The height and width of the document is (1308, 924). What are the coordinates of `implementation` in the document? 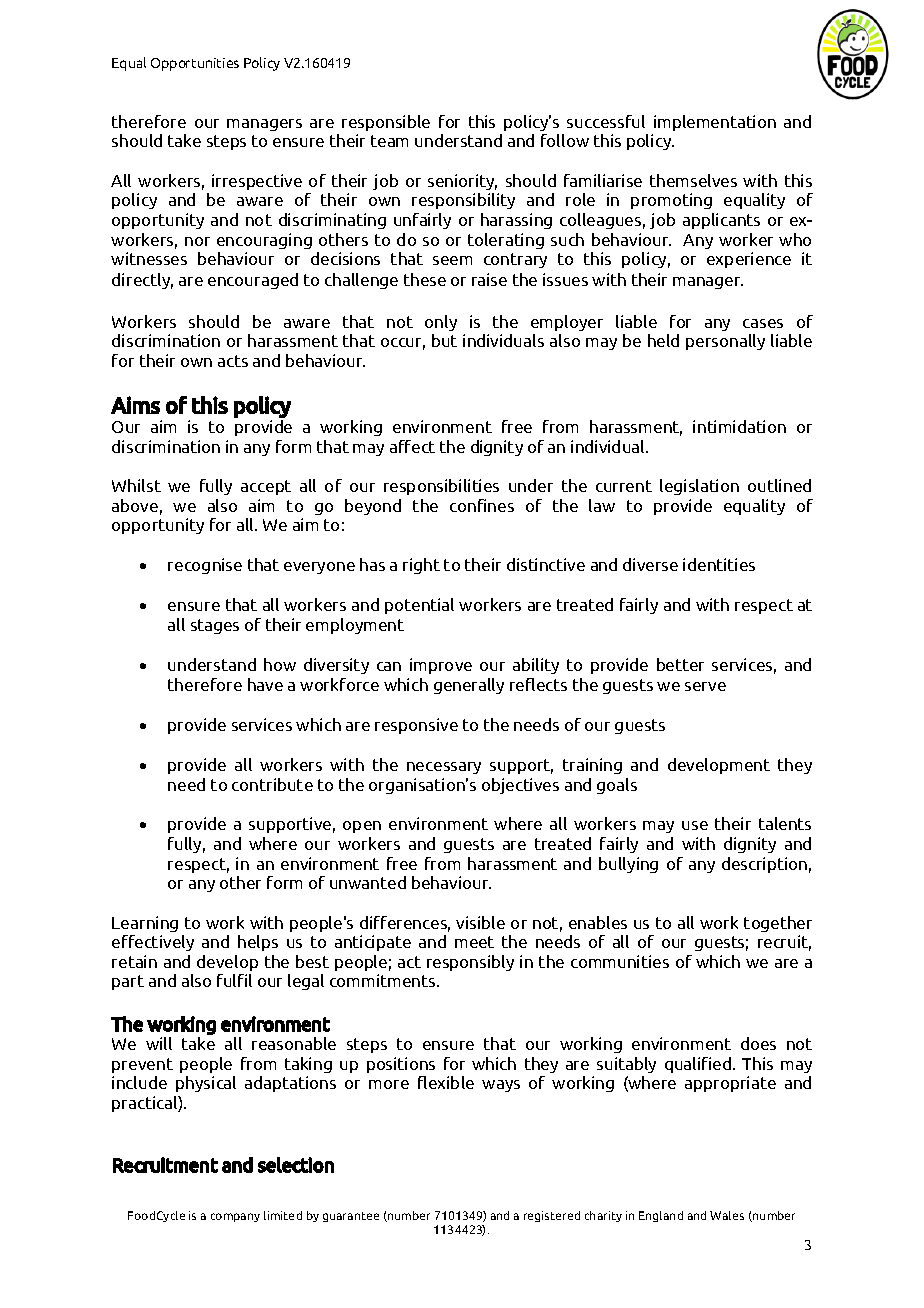 It's located at (715, 123).
